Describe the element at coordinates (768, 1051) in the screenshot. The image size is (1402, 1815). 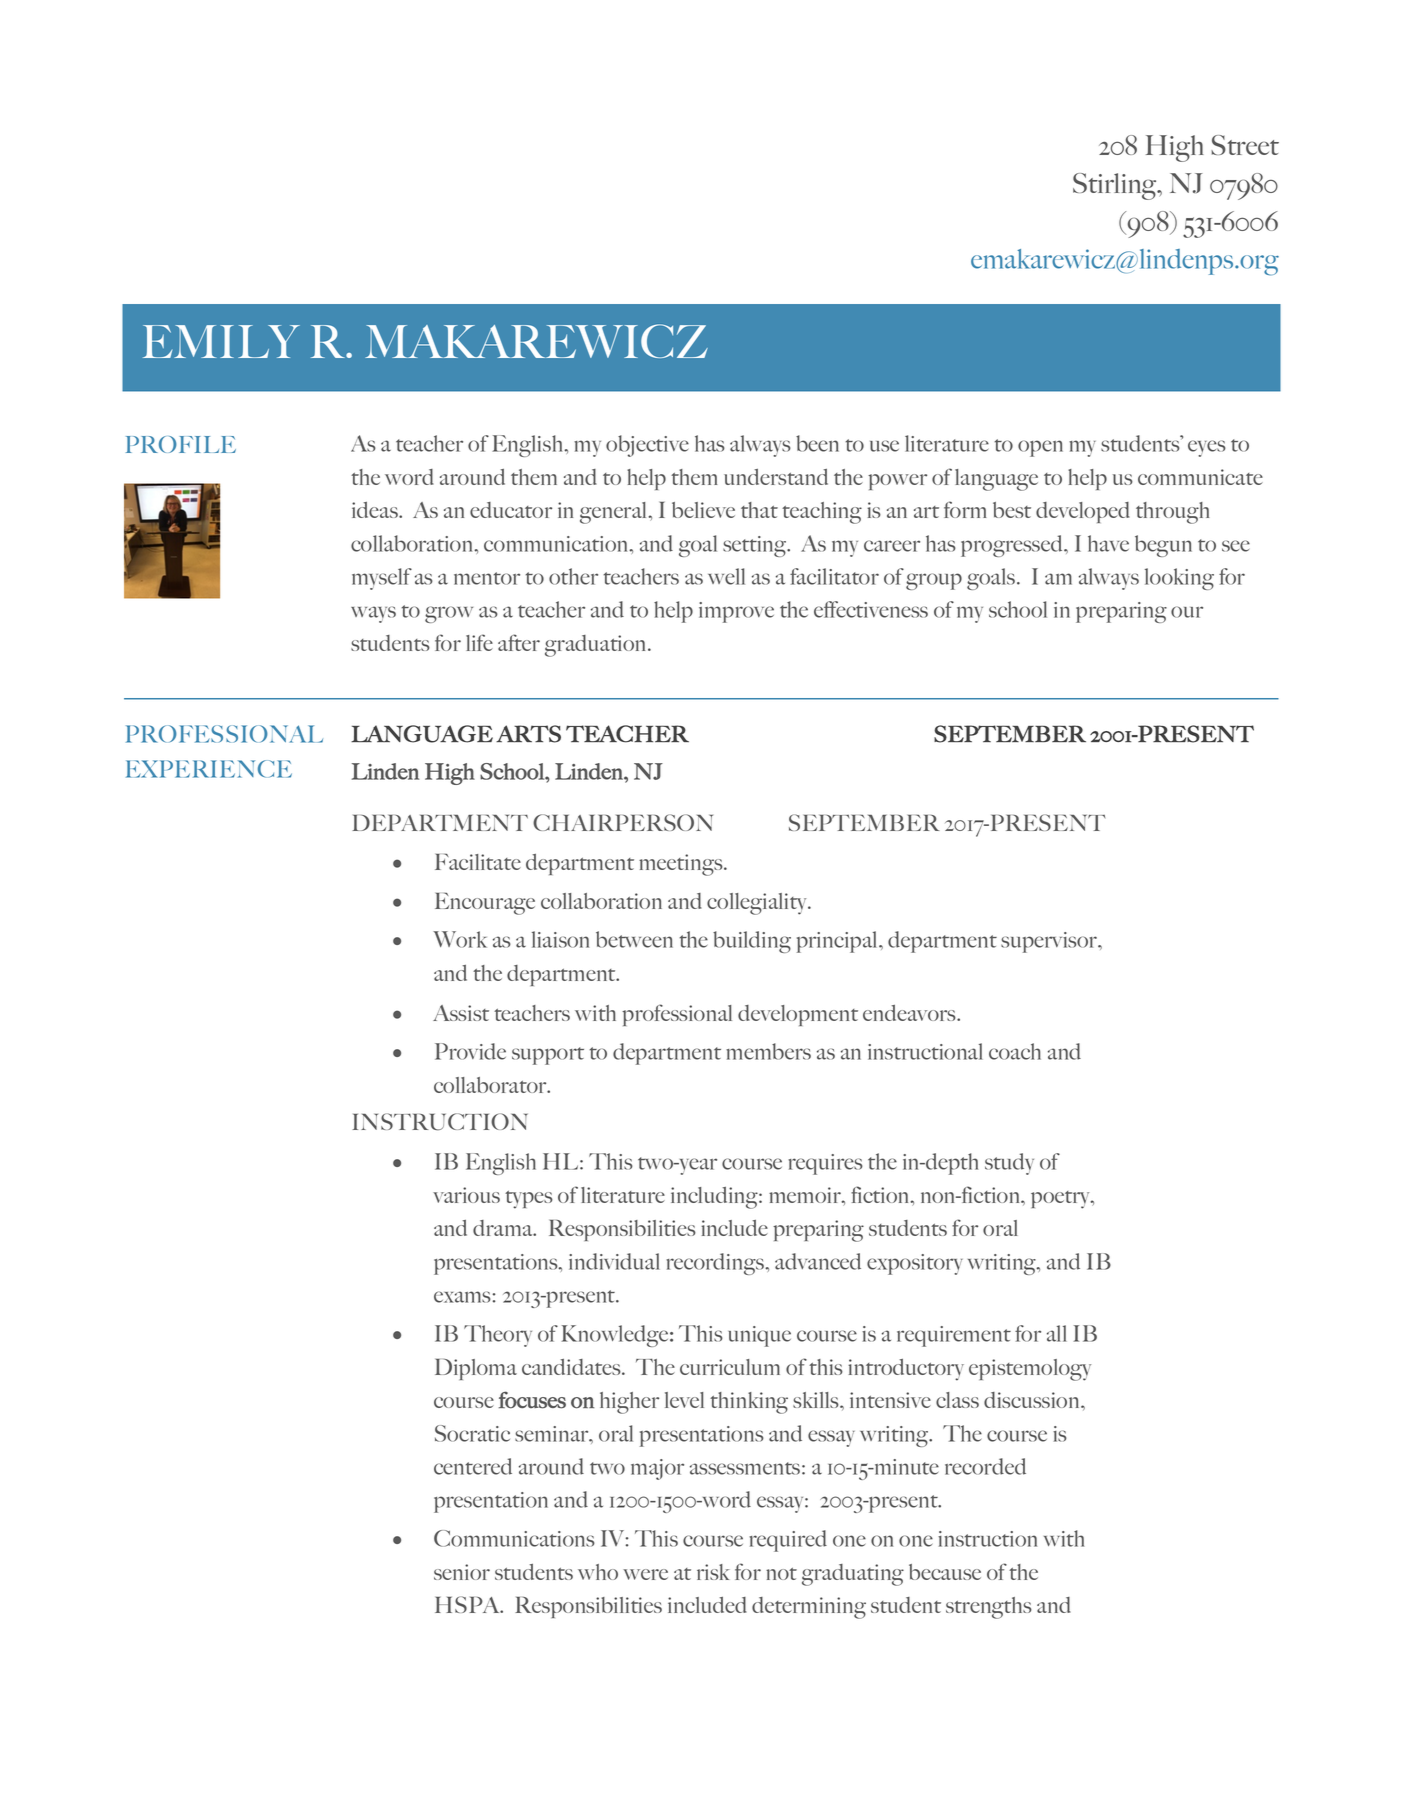
I see `members` at that location.
